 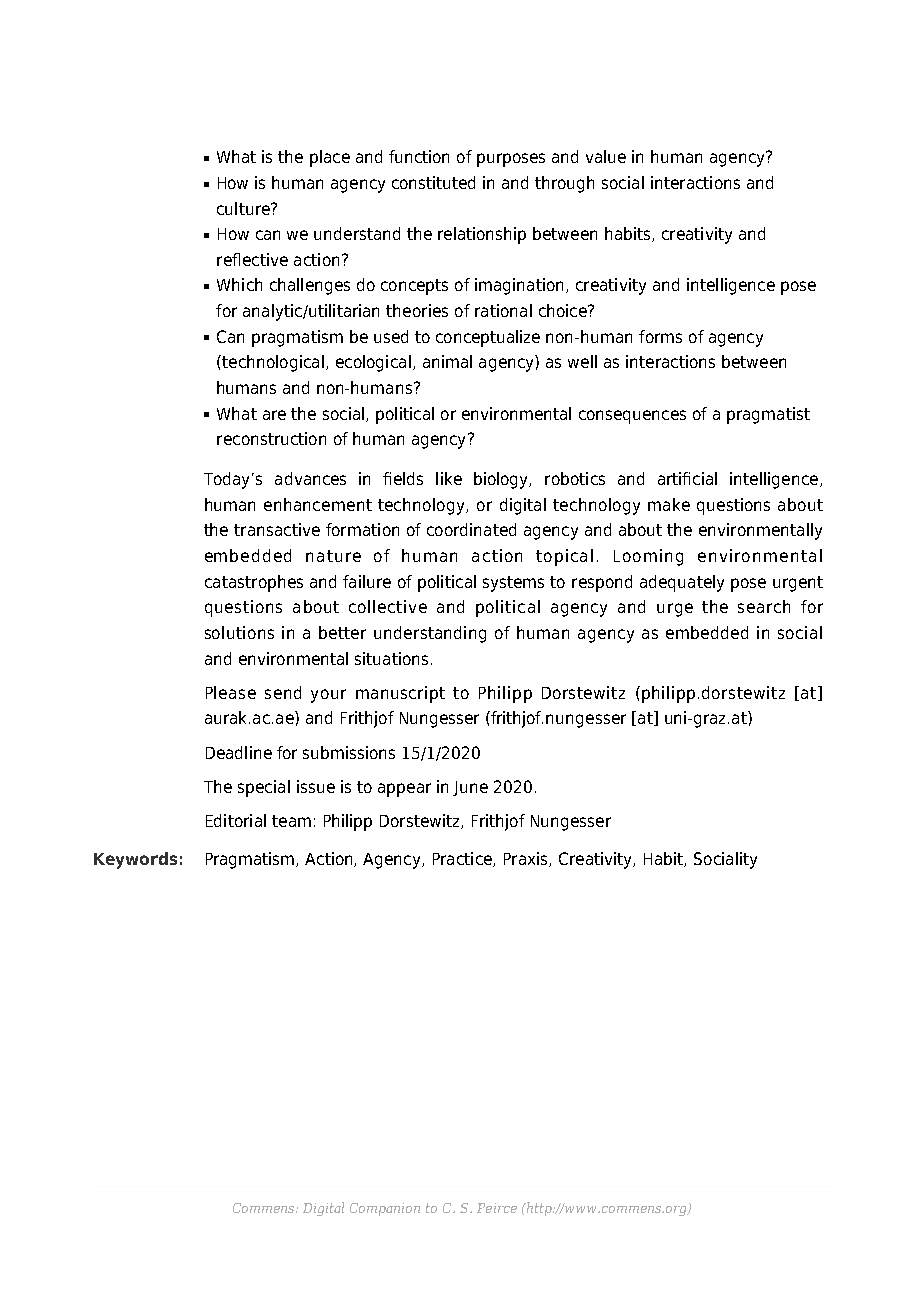 What do you see at coordinates (400, 694) in the screenshot?
I see `manuscript` at bounding box center [400, 694].
